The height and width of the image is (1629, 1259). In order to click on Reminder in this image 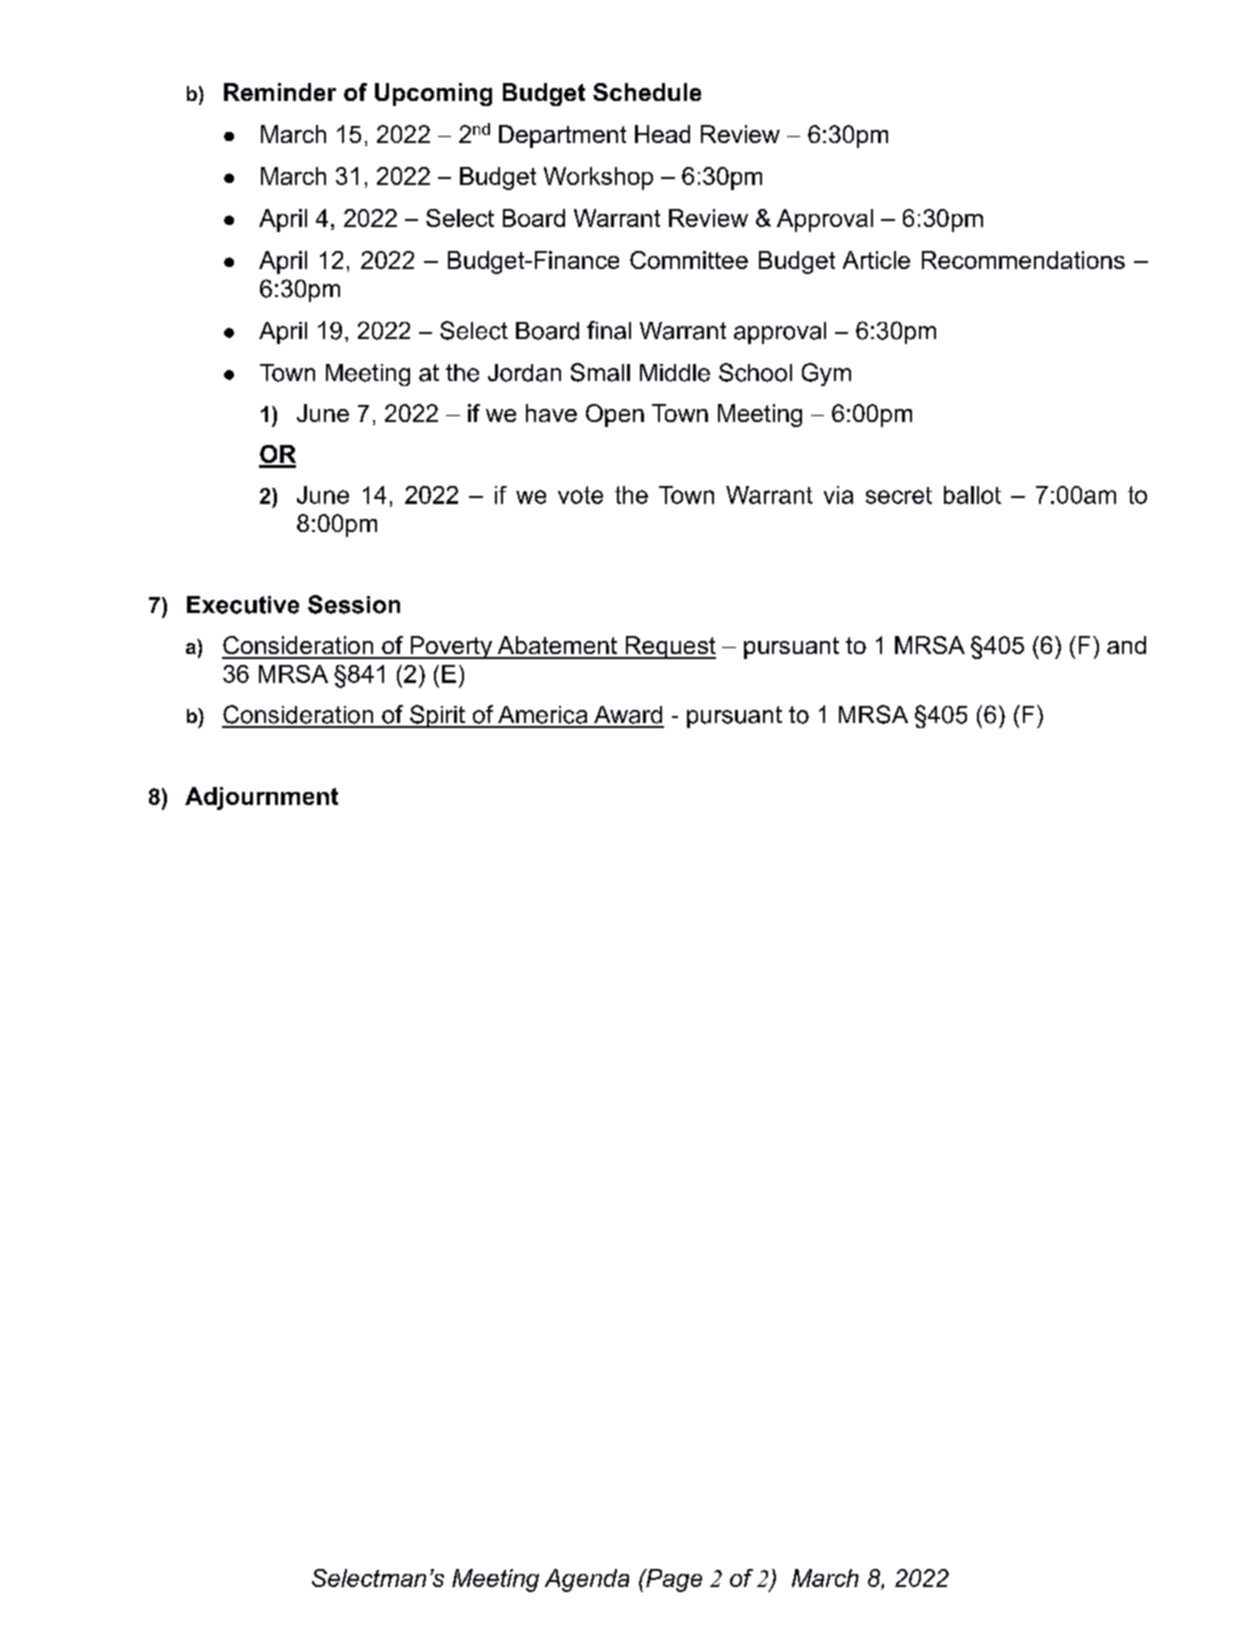, I will do `click(280, 92)`.
